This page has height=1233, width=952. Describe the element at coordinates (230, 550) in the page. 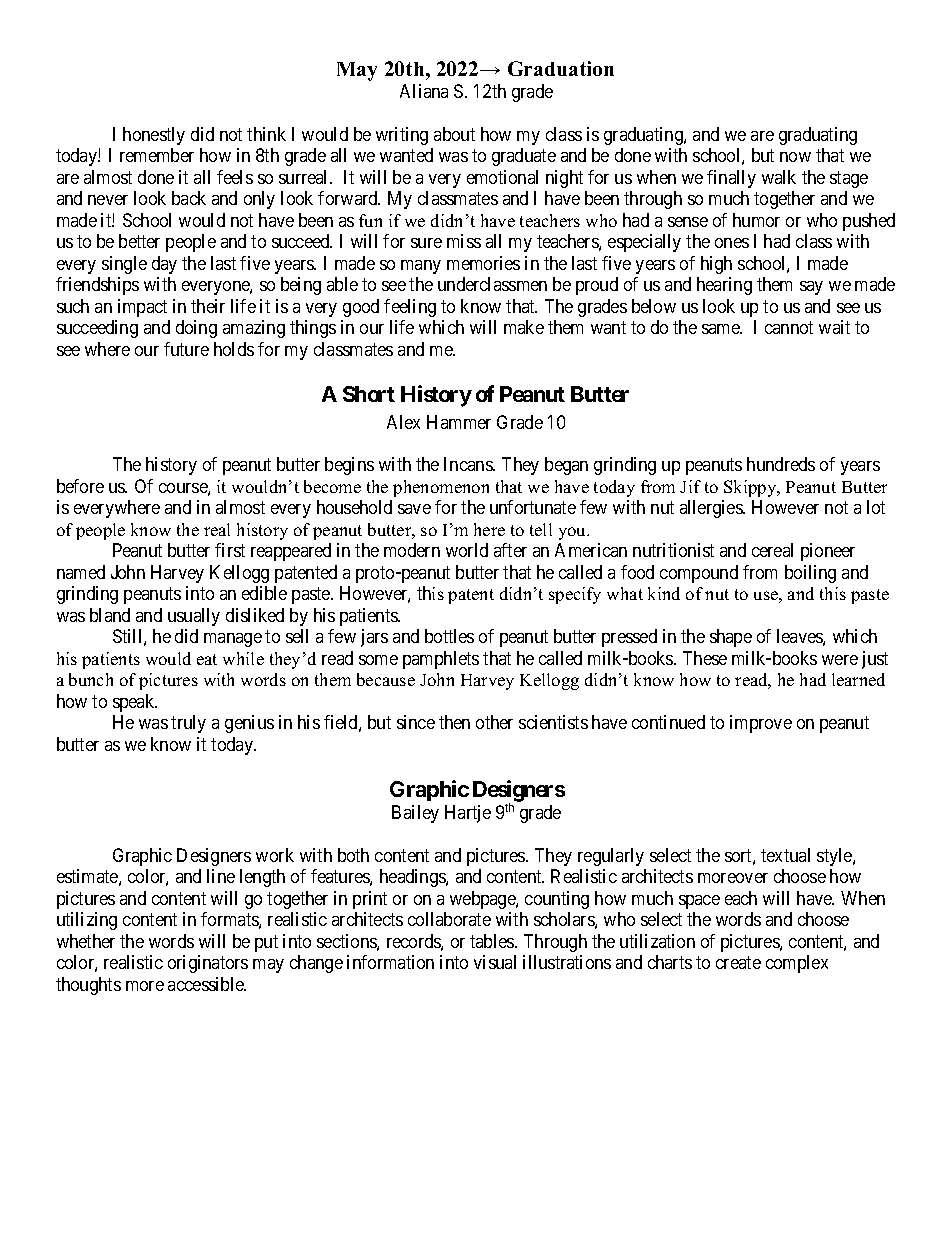

I see `first` at that location.
